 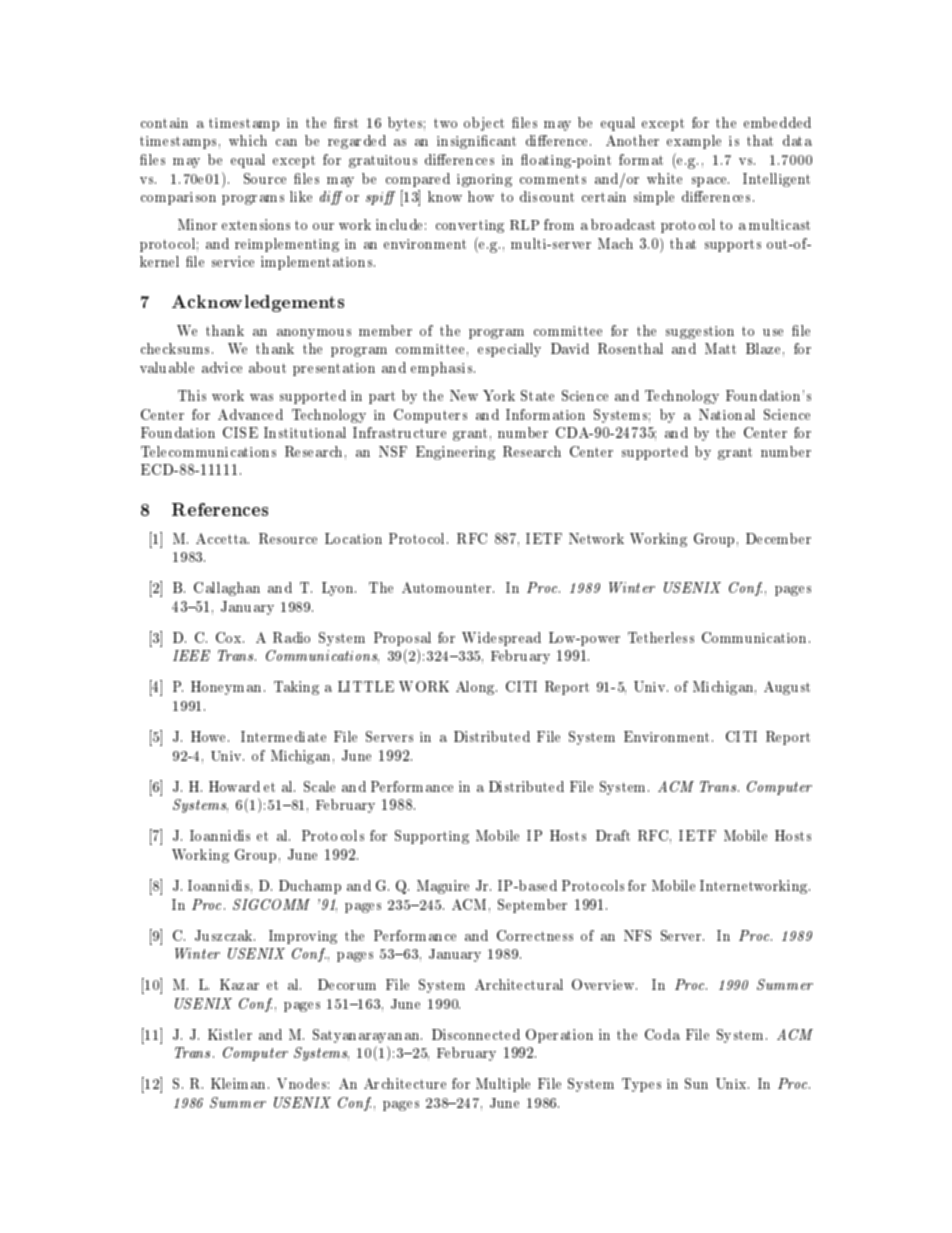 What do you see at coordinates (230, 1034) in the image?
I see `Kistler` at bounding box center [230, 1034].
